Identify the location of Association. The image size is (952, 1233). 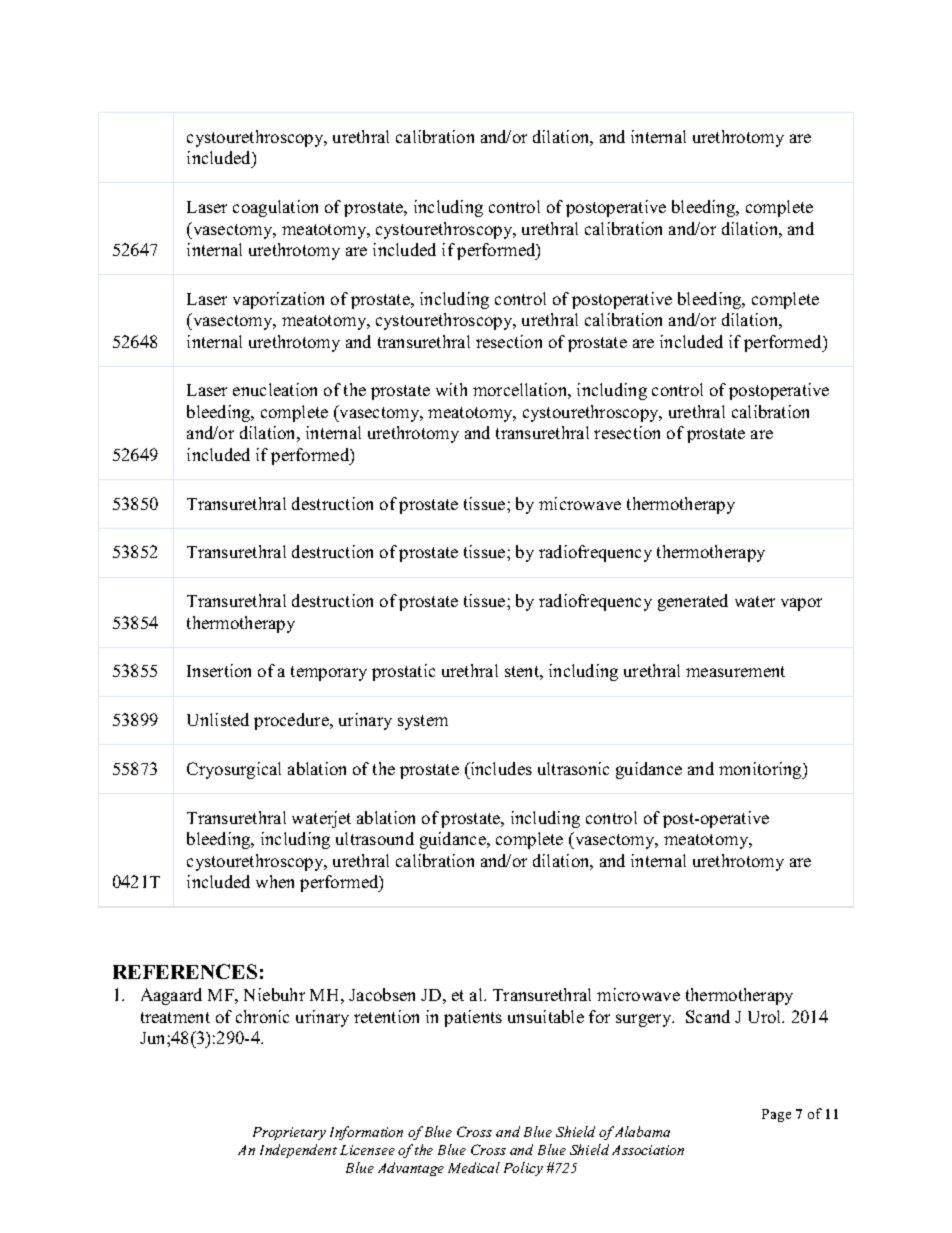
(648, 1150).
